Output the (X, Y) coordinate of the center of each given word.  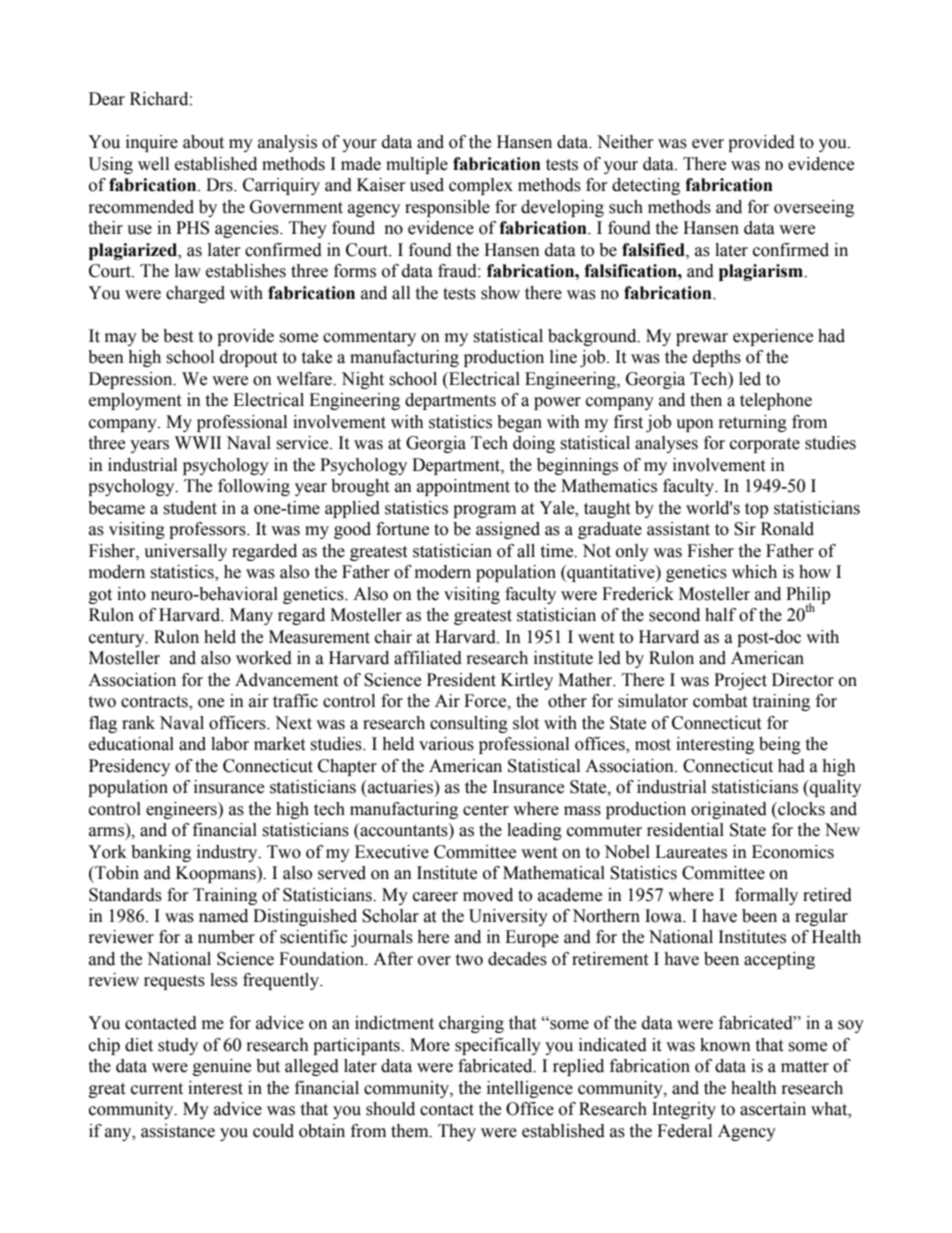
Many (251, 616)
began (519, 423)
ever (708, 144)
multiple (417, 165)
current (157, 1089)
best (178, 336)
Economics (793, 852)
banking (161, 853)
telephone (776, 401)
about (203, 142)
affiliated (428, 658)
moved (488, 895)
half (720, 615)
